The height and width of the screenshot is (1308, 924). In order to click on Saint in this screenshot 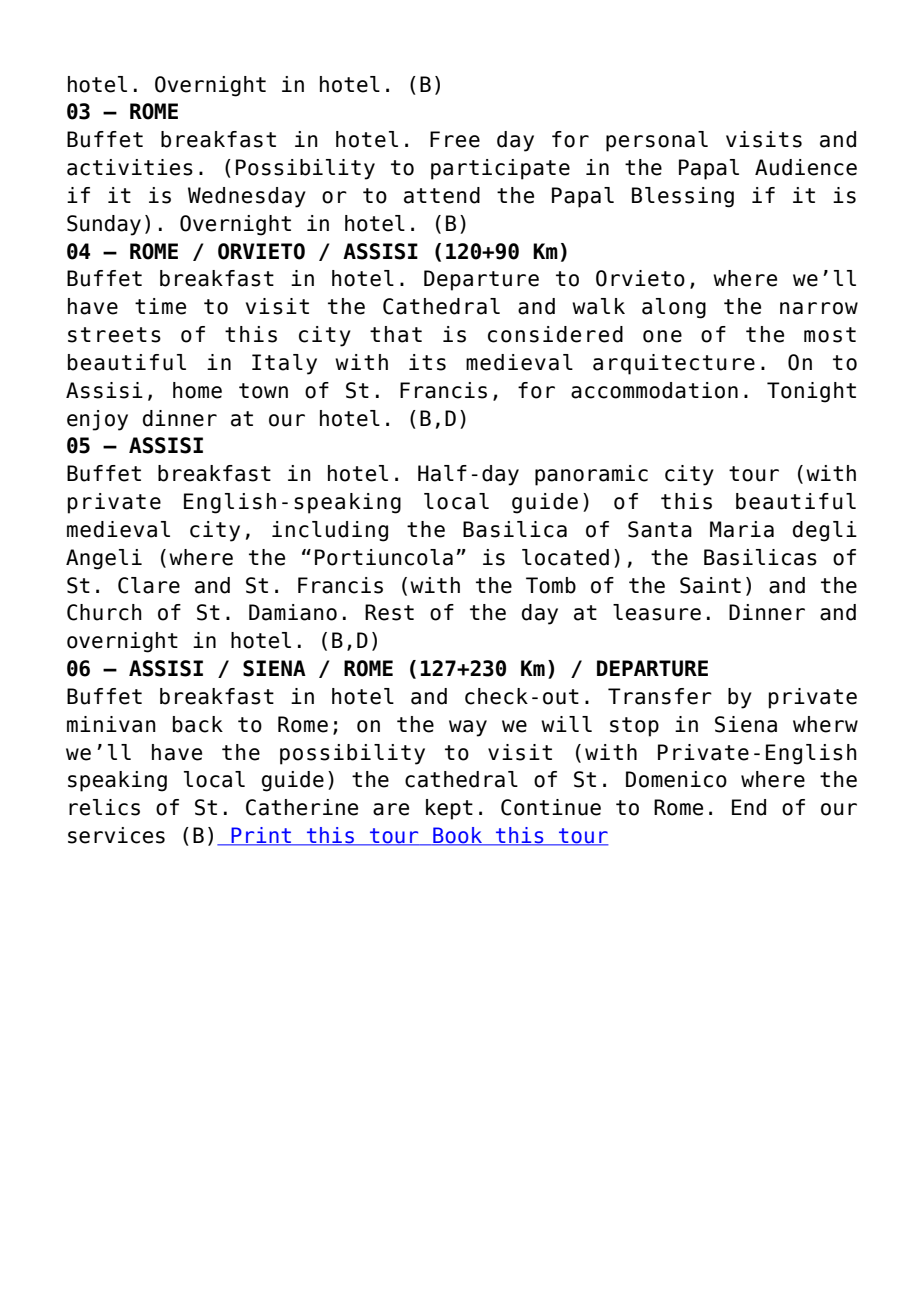, I will do `click(710, 585)`.
